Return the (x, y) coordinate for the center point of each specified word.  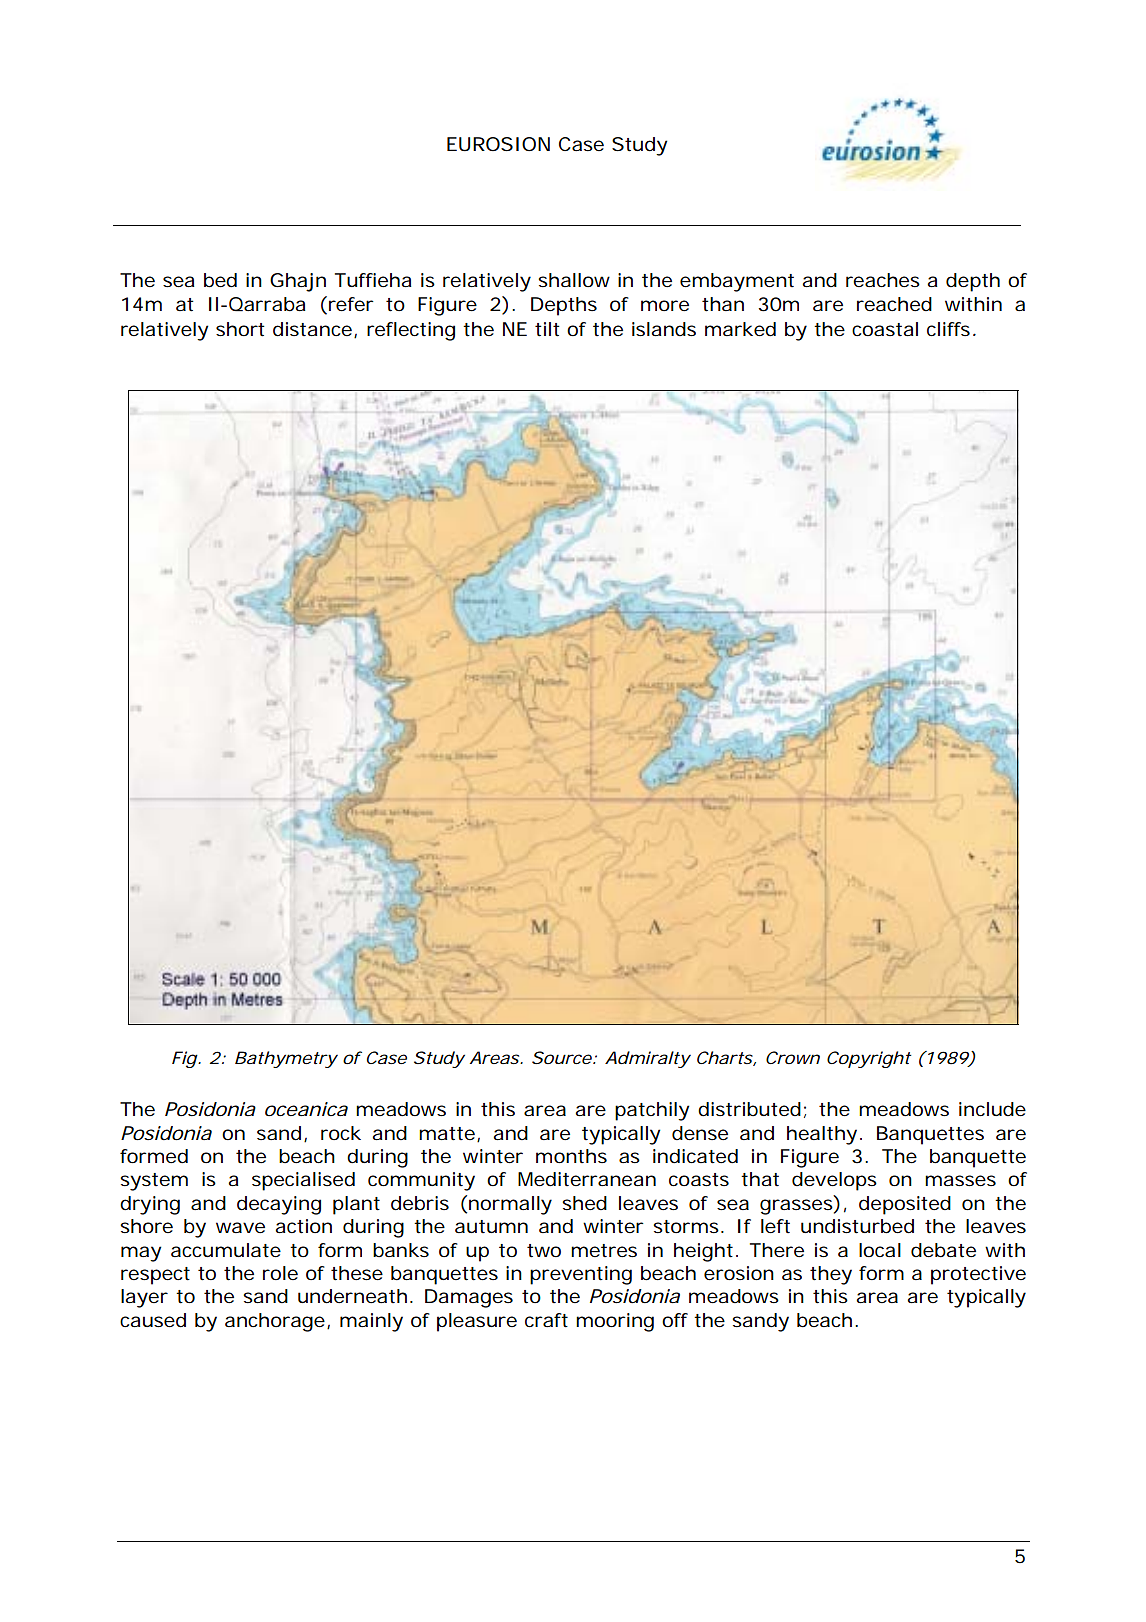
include (992, 1109)
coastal (885, 329)
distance (312, 329)
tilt (547, 329)
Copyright (869, 1059)
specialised (303, 1181)
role (280, 1273)
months (571, 1156)
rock (341, 1133)
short (240, 329)
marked (740, 329)
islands (664, 329)
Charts (725, 1057)
